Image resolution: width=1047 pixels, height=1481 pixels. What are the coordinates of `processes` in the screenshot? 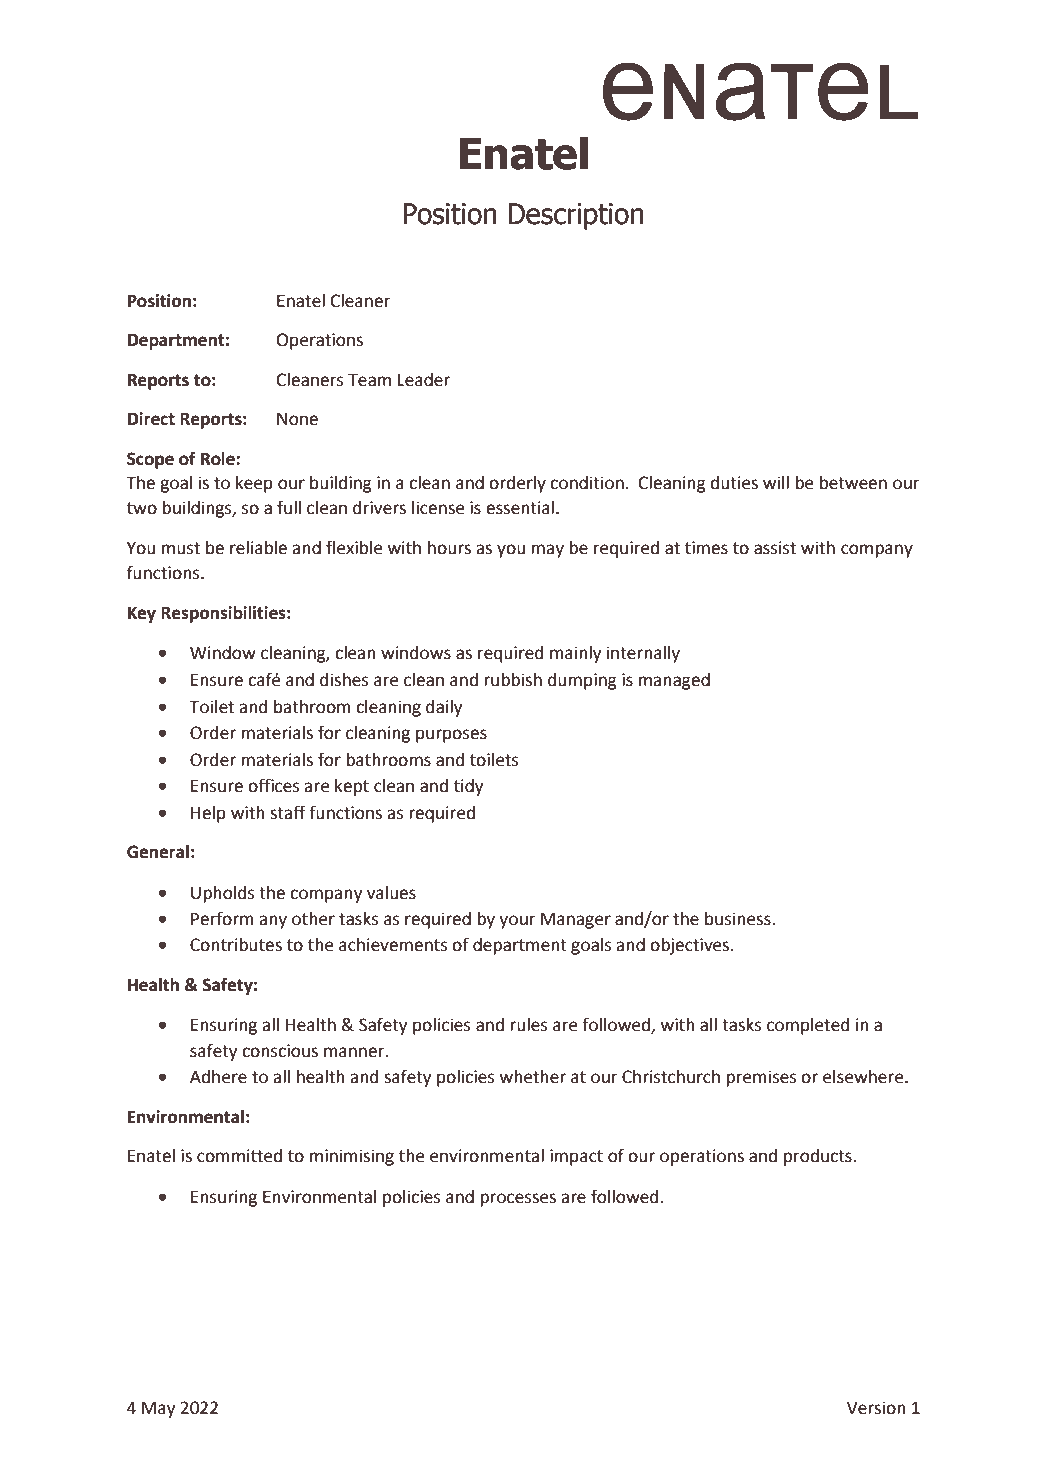 It's located at (518, 1200).
